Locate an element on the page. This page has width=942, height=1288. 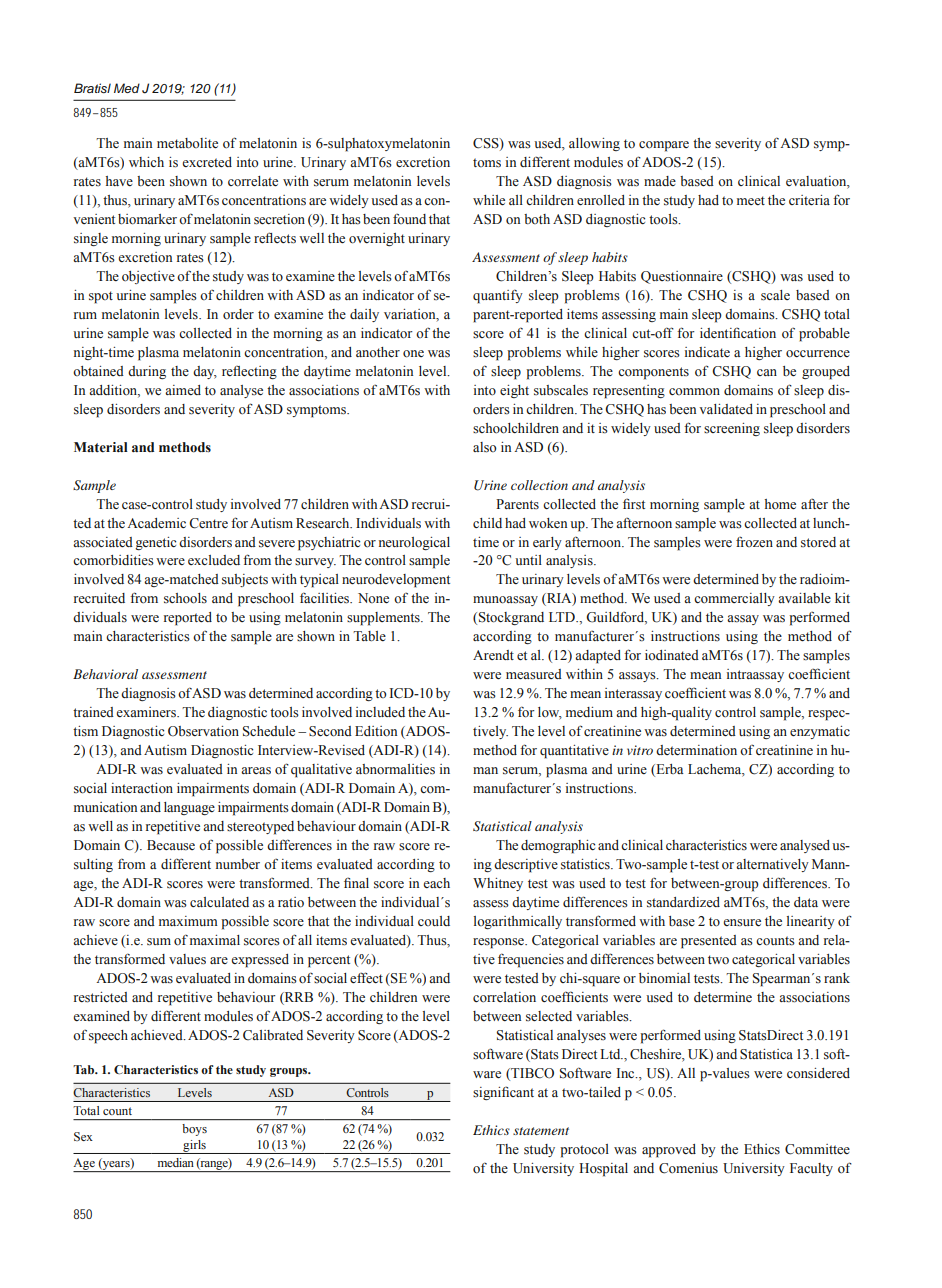
determination is located at coordinates (696, 750).
